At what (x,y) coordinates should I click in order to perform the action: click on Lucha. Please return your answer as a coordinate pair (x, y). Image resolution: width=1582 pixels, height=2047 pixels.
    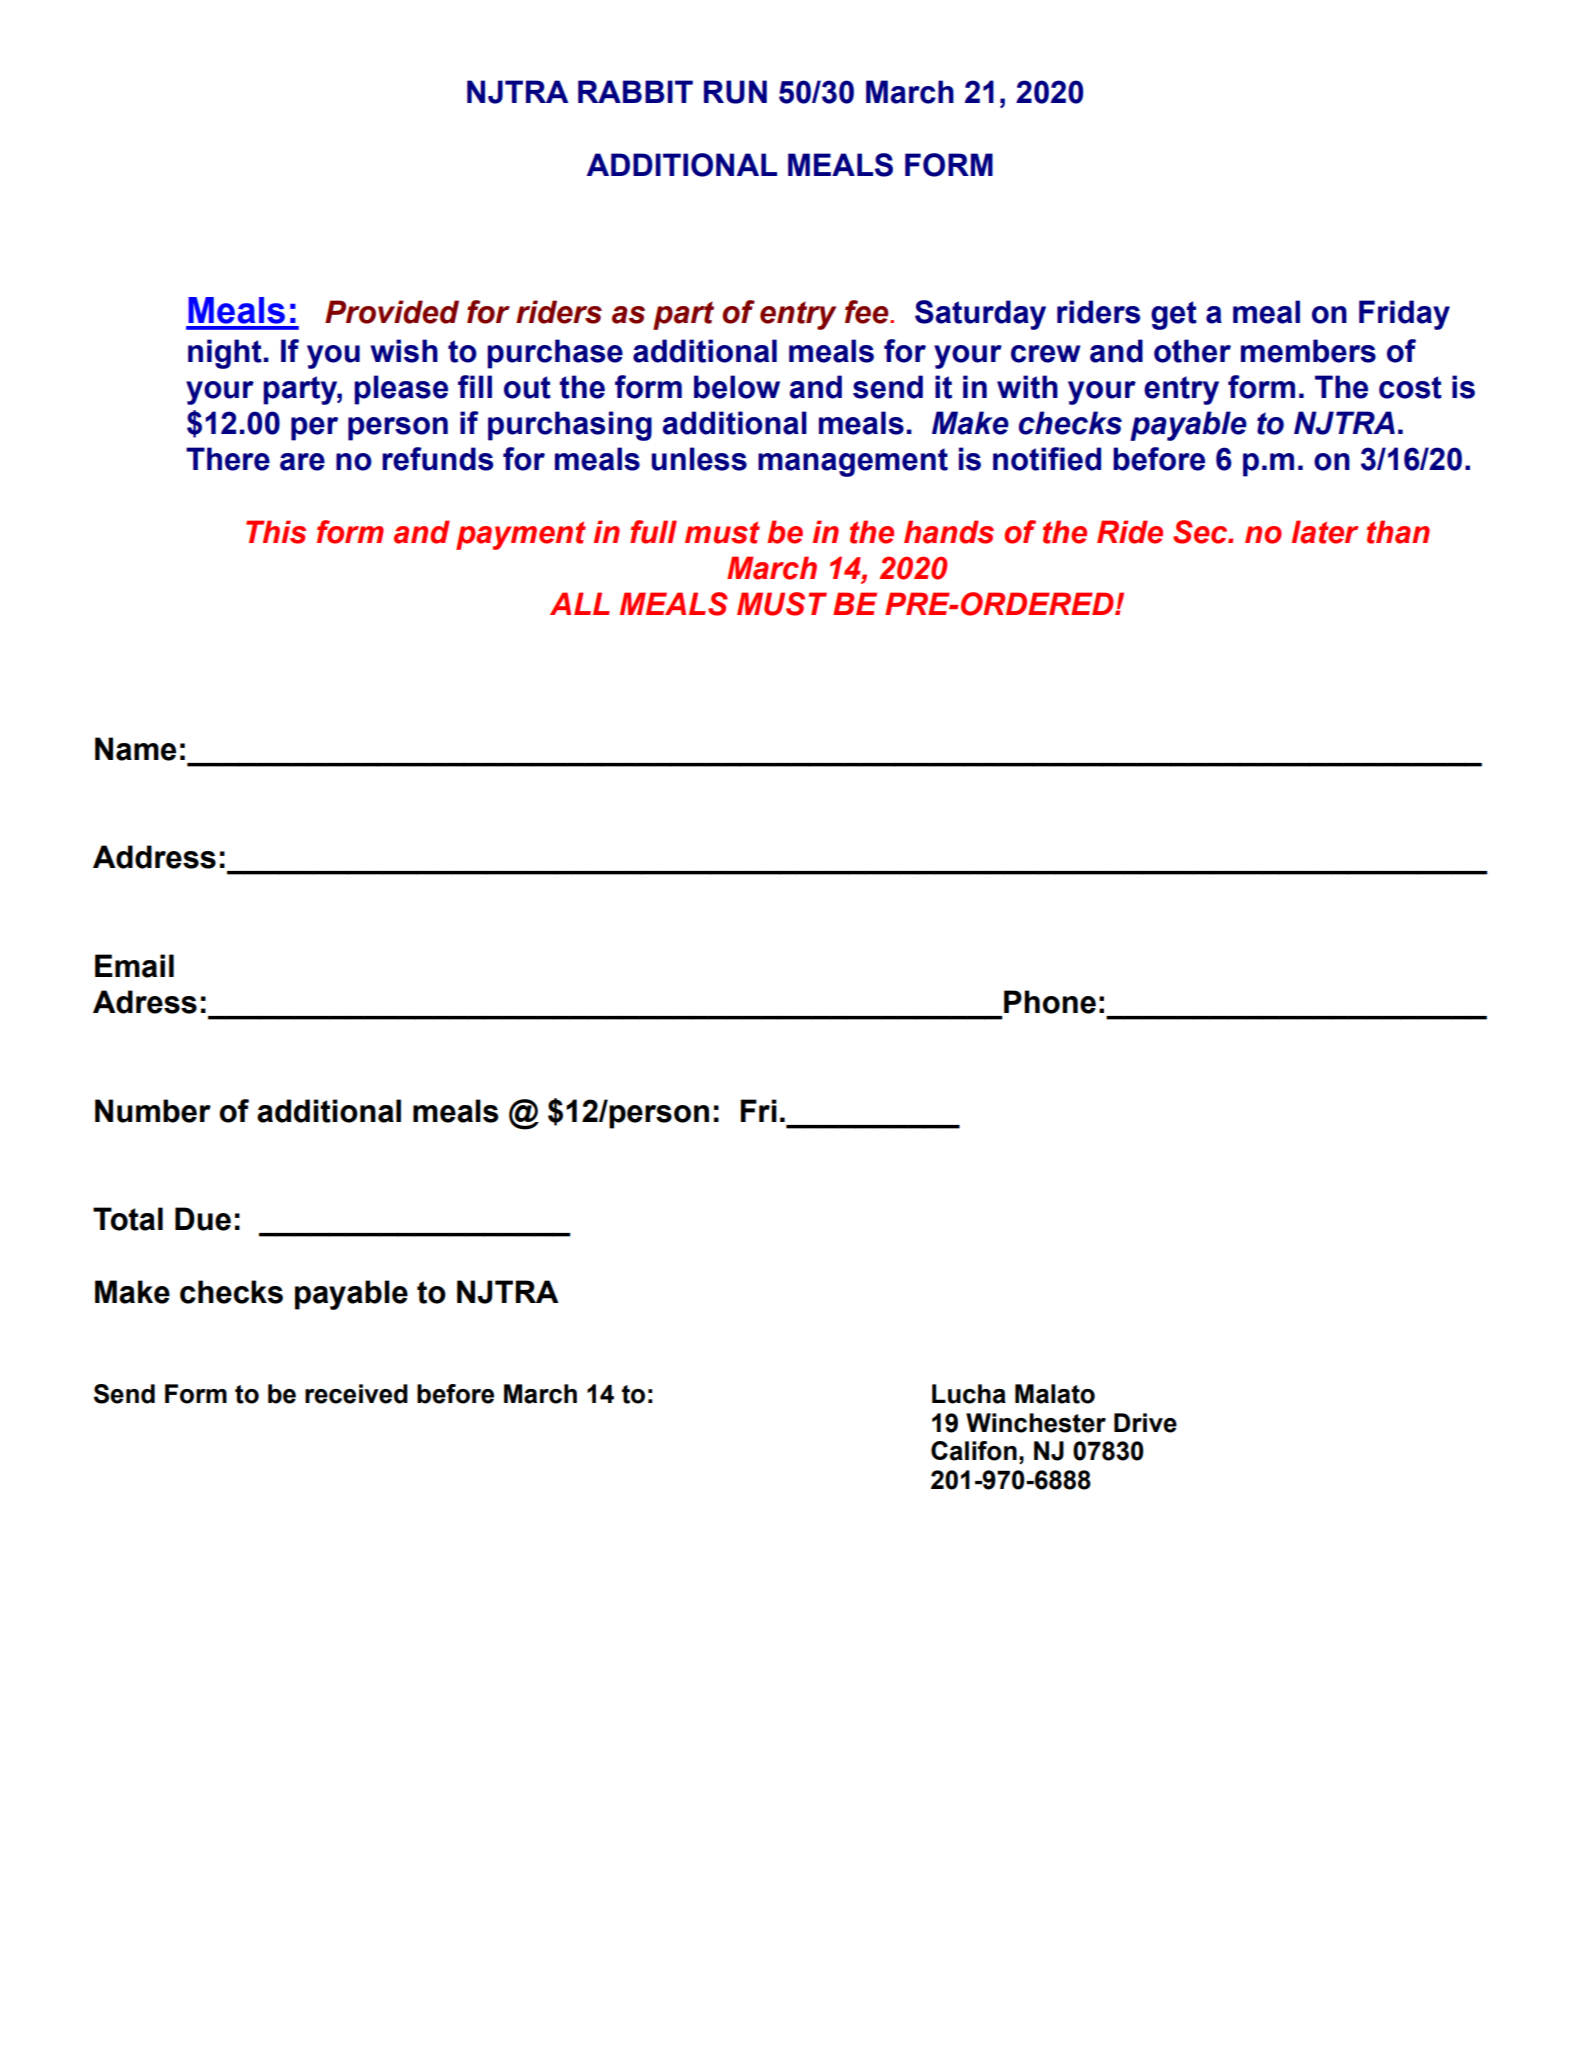
    Looking at the image, I should click on (969, 1394).
